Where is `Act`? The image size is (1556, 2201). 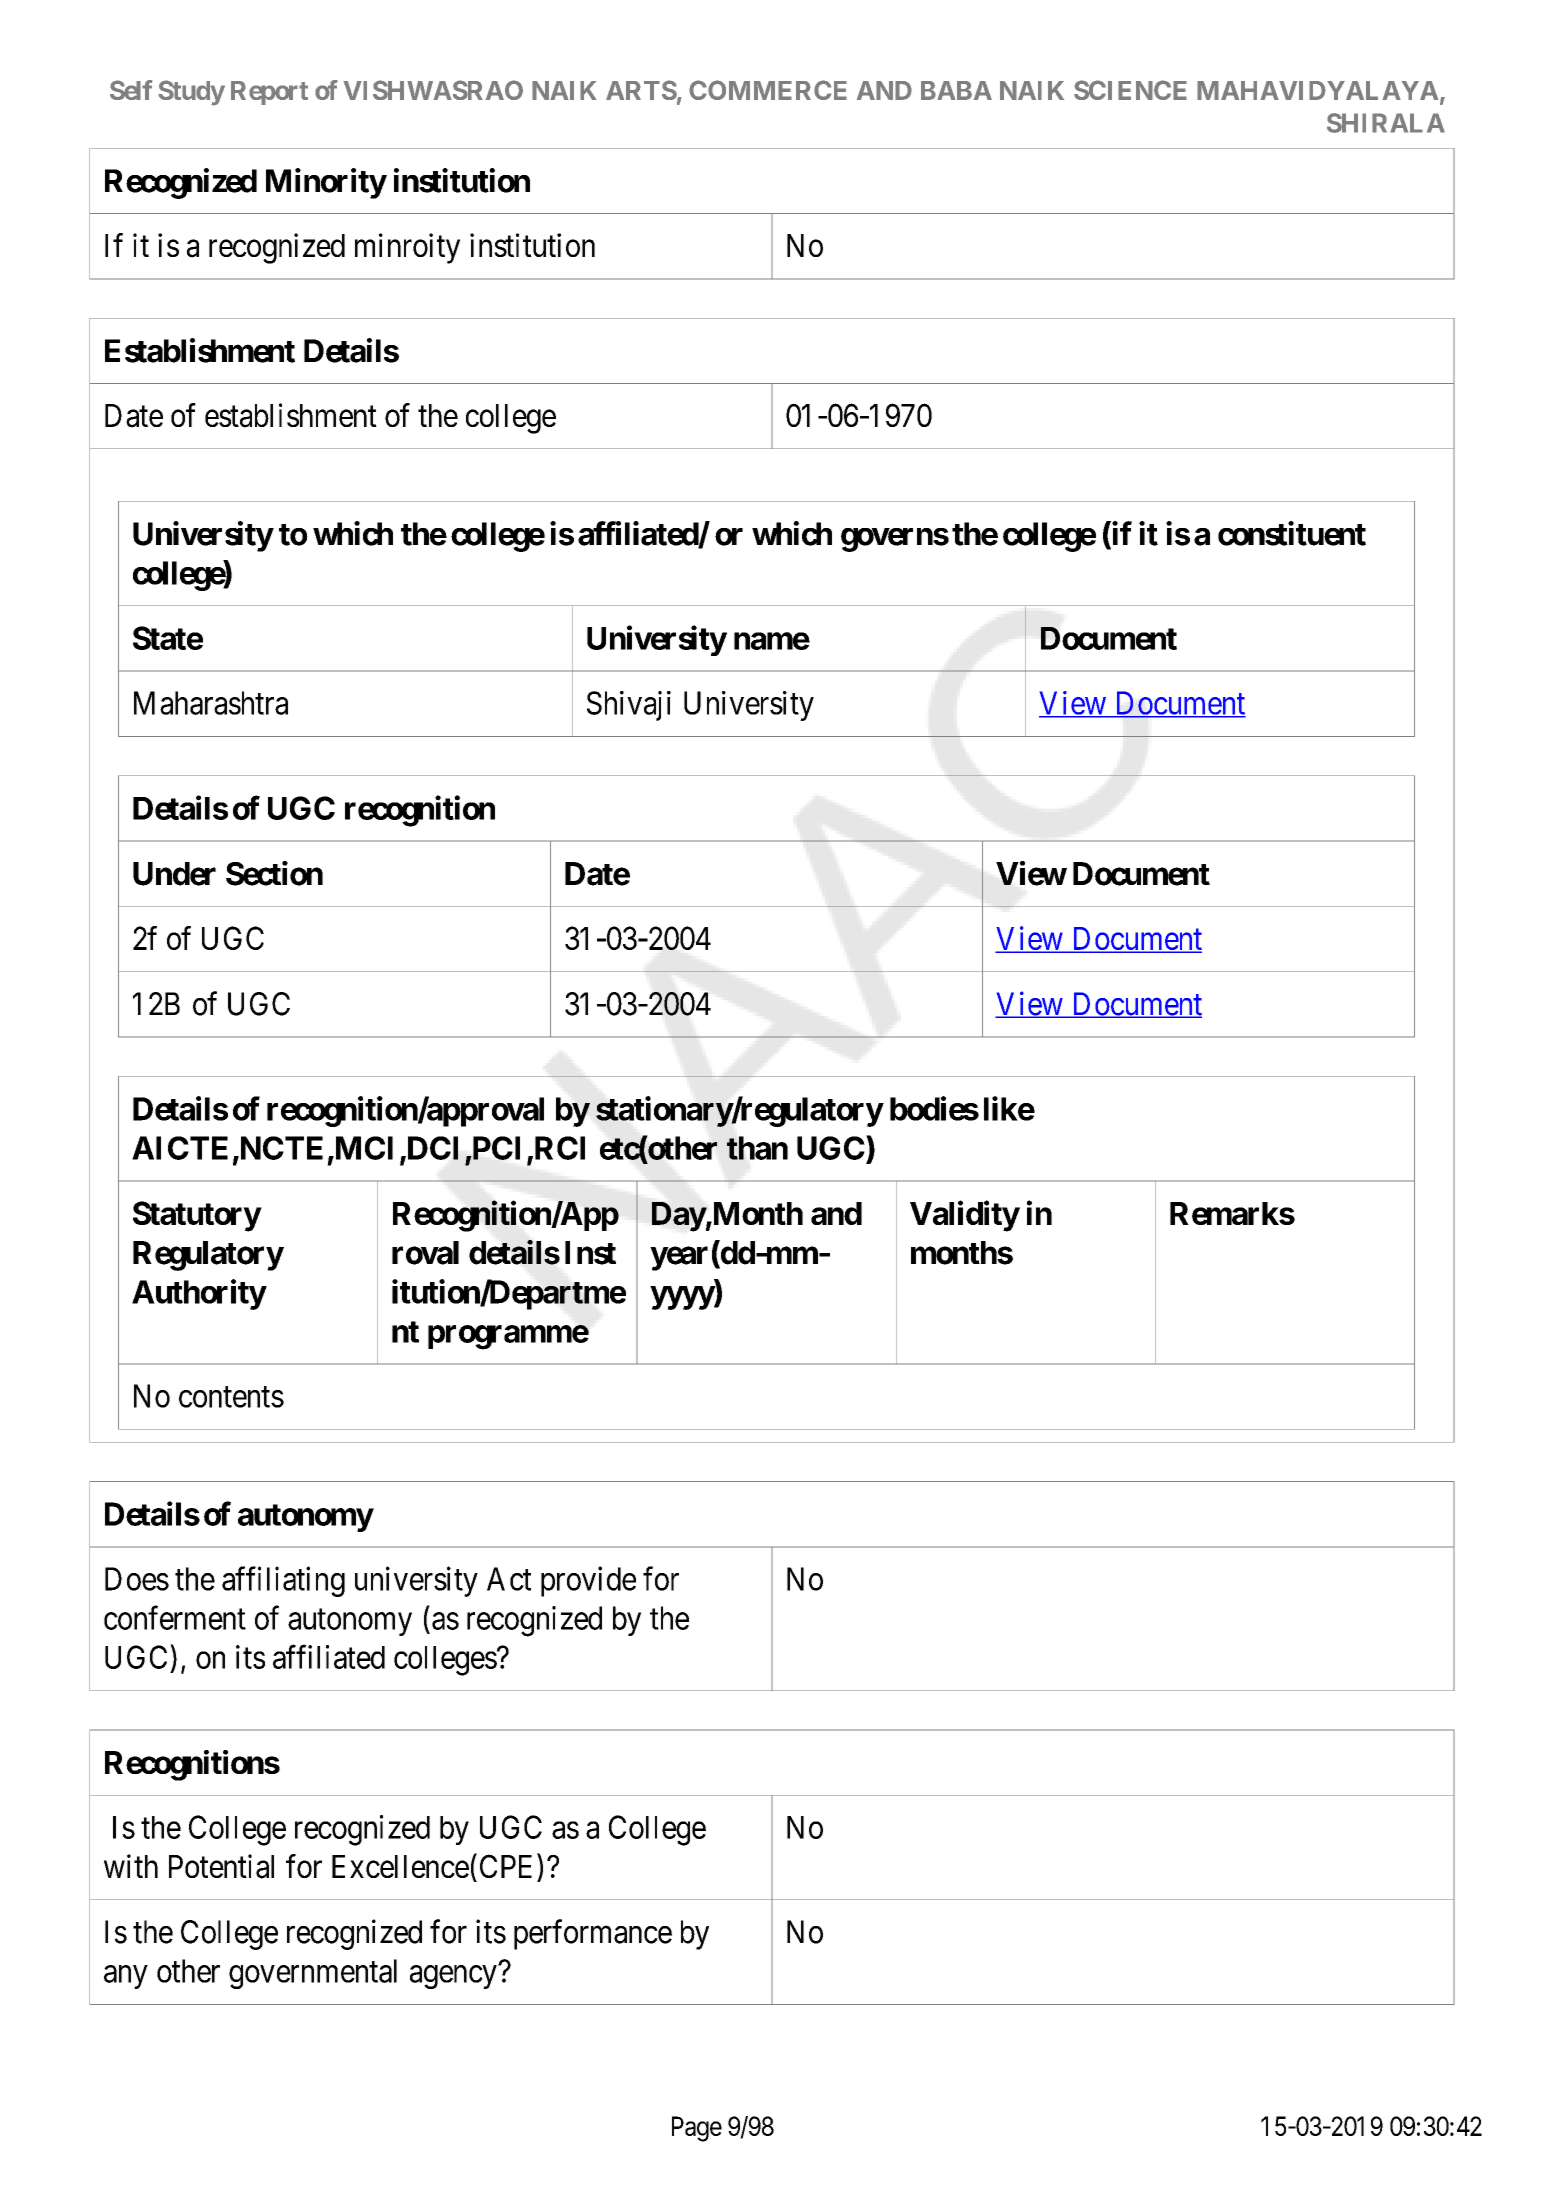 Act is located at coordinates (509, 1579).
